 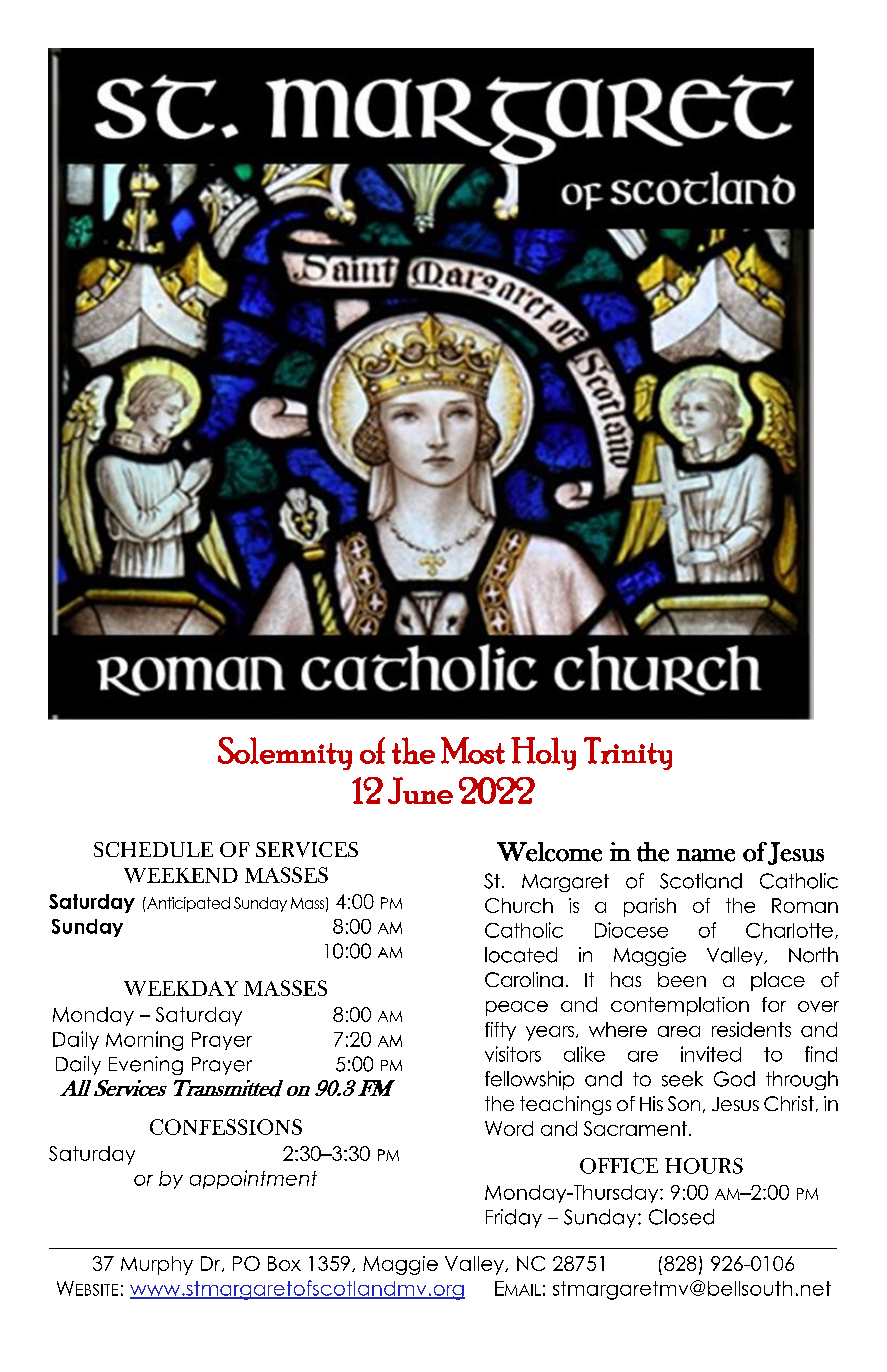 What do you see at coordinates (509, 1128) in the screenshot?
I see `Word` at bounding box center [509, 1128].
